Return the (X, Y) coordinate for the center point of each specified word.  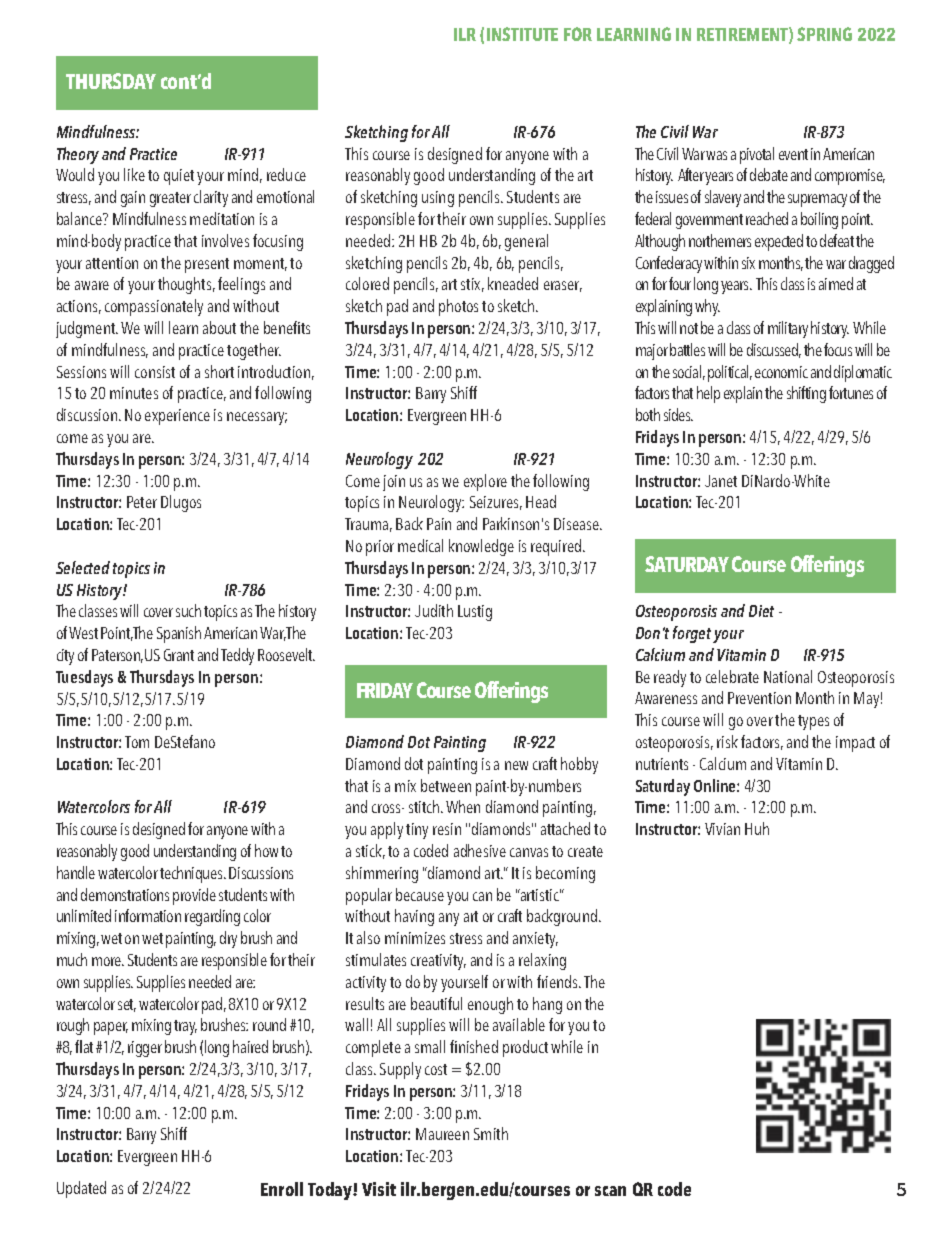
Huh (757, 828)
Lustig (475, 613)
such (188, 610)
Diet (761, 611)
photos (458, 307)
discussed (774, 350)
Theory (78, 155)
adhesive (480, 850)
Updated (81, 1189)
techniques (192, 874)
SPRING (824, 34)
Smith (491, 1133)
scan (610, 1191)
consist (155, 372)
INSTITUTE (522, 34)
